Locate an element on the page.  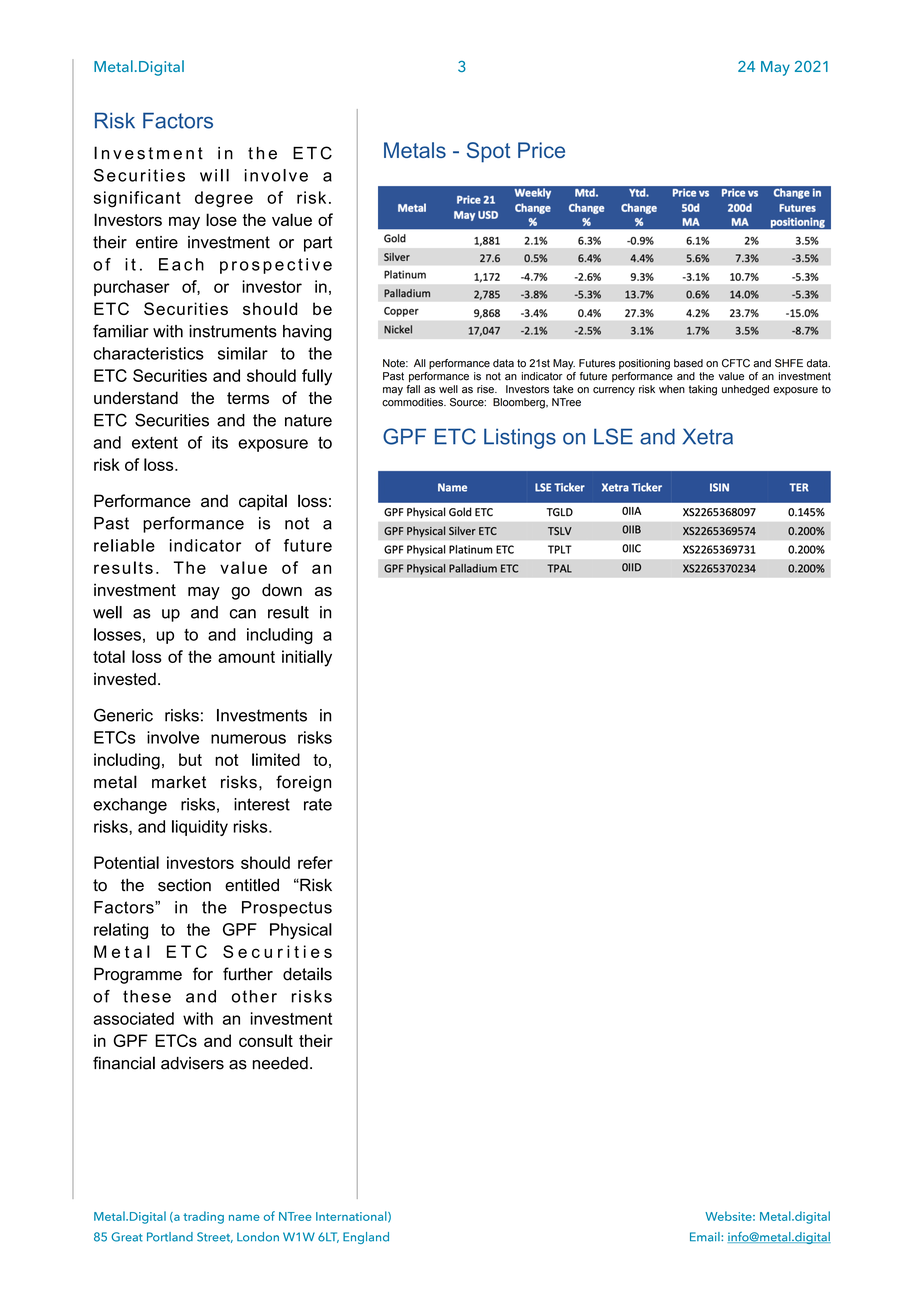
England is located at coordinates (366, 1238).
